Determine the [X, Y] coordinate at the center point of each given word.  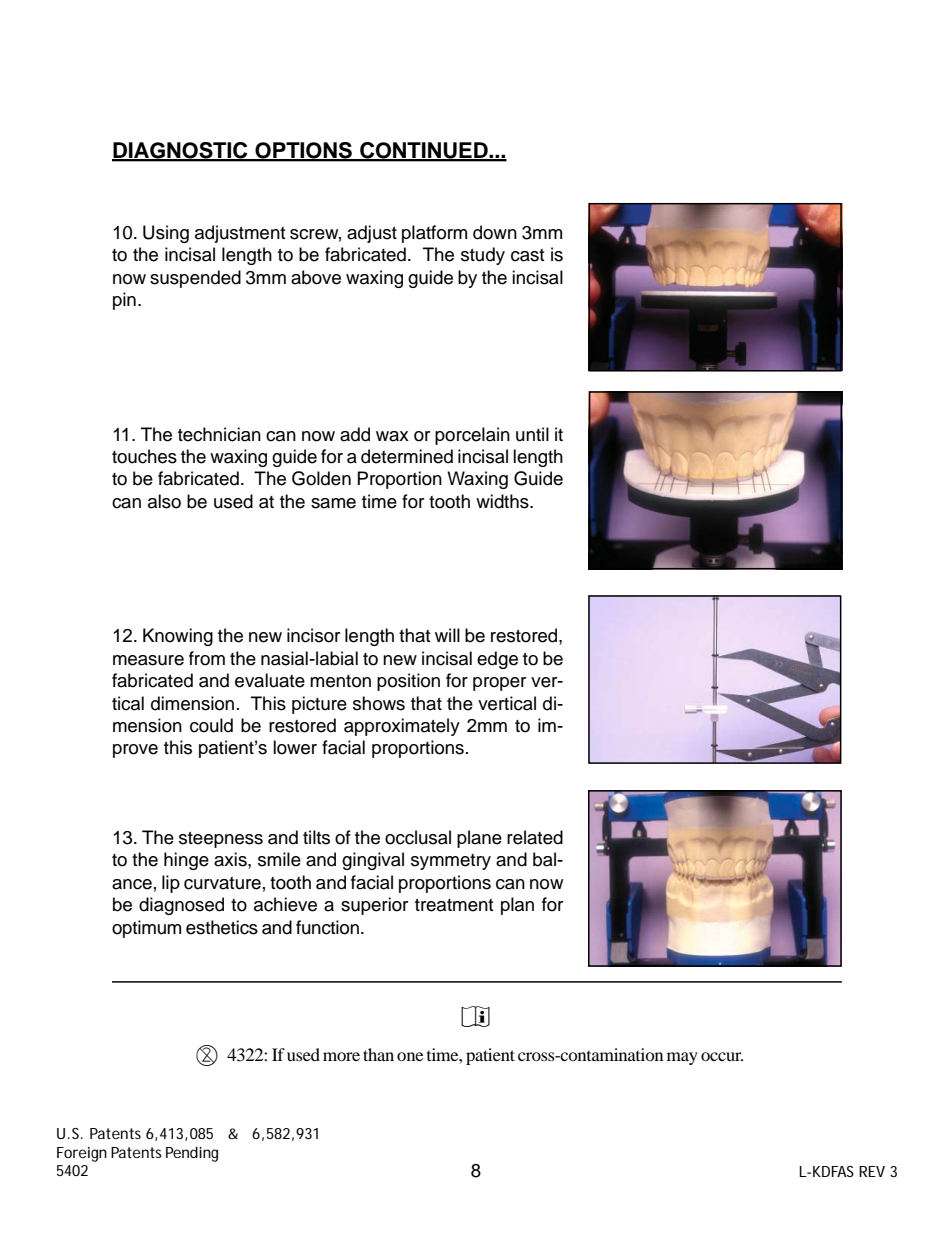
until [532, 434]
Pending [192, 1154]
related [535, 837]
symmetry [451, 862]
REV [872, 1171]
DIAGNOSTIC [181, 151]
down [495, 232]
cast [527, 255]
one [410, 1056]
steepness [221, 840]
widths [503, 501]
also [164, 501]
